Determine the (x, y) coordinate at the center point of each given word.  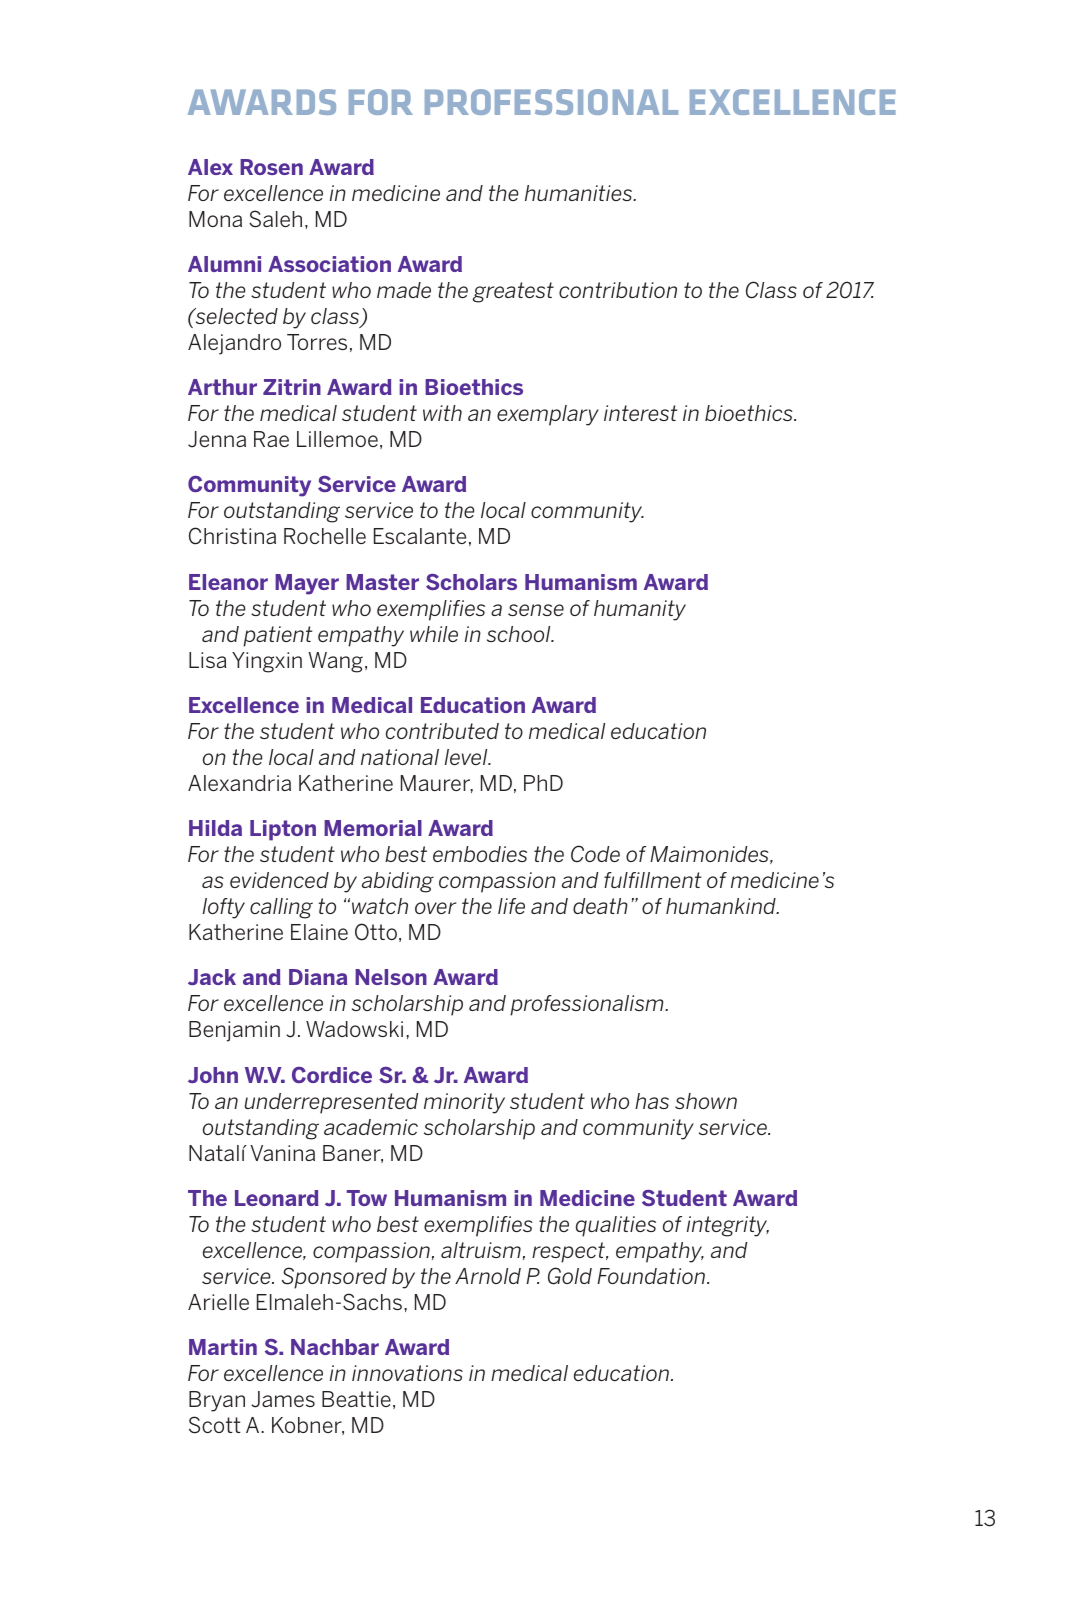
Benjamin (234, 1031)
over (436, 908)
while (434, 634)
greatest (513, 292)
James (283, 1399)
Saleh (275, 219)
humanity (640, 610)
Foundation (652, 1276)
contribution (618, 290)
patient (277, 636)
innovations (407, 1373)
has (652, 1101)
